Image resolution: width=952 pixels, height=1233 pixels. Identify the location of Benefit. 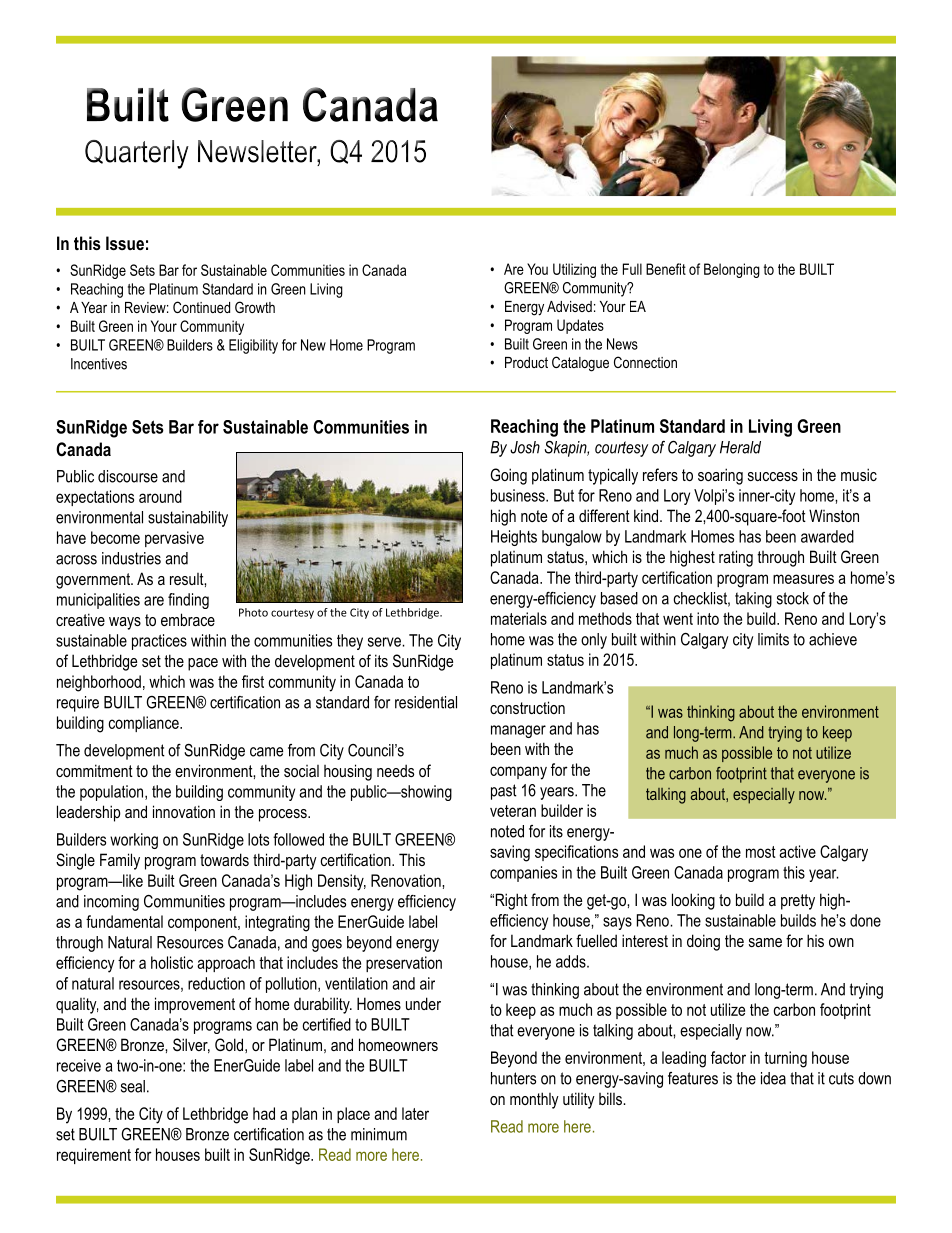
(666, 269).
